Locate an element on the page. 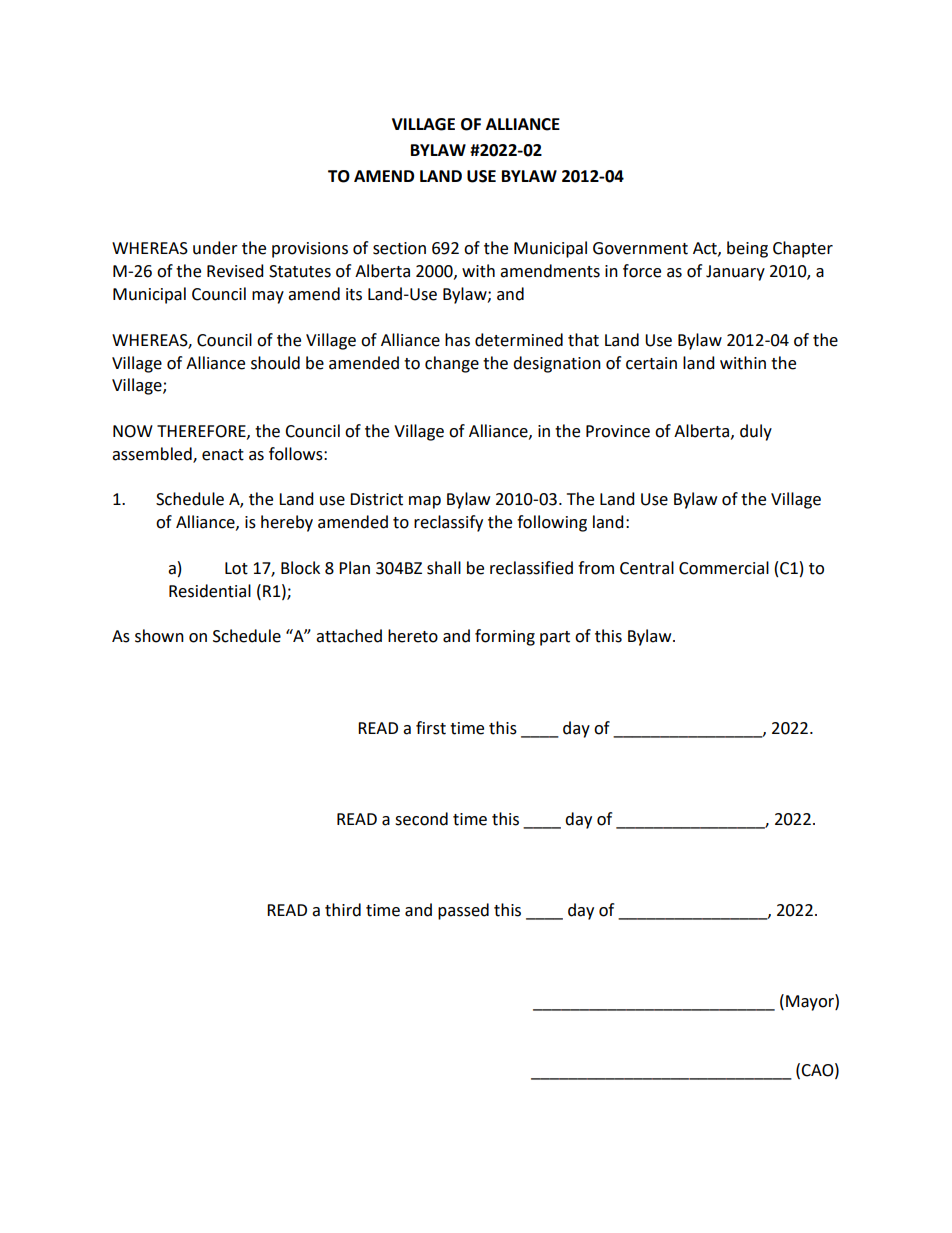 The image size is (952, 1233). passed is located at coordinates (463, 911).
